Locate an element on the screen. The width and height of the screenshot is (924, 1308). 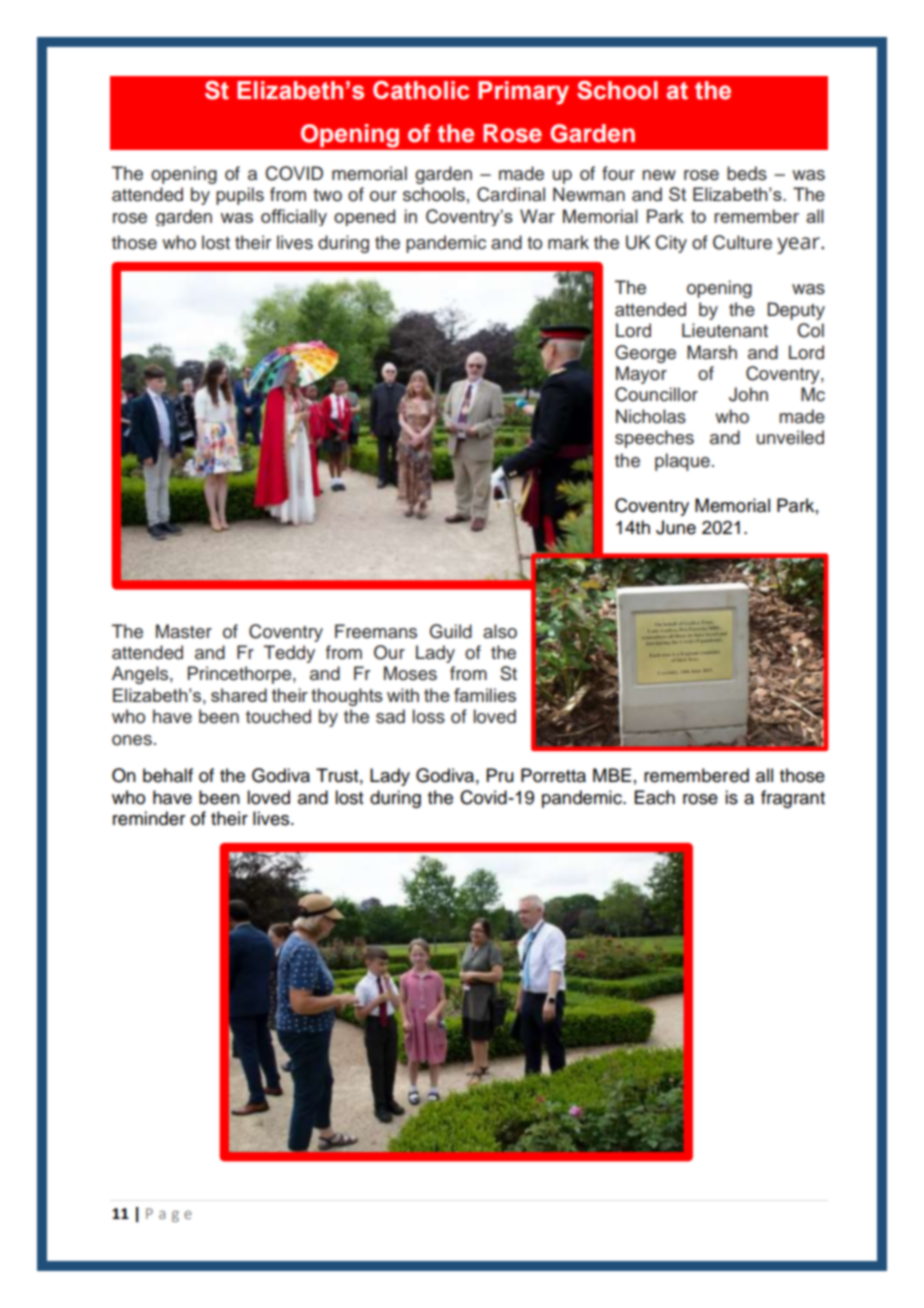
Pru is located at coordinates (500, 775).
